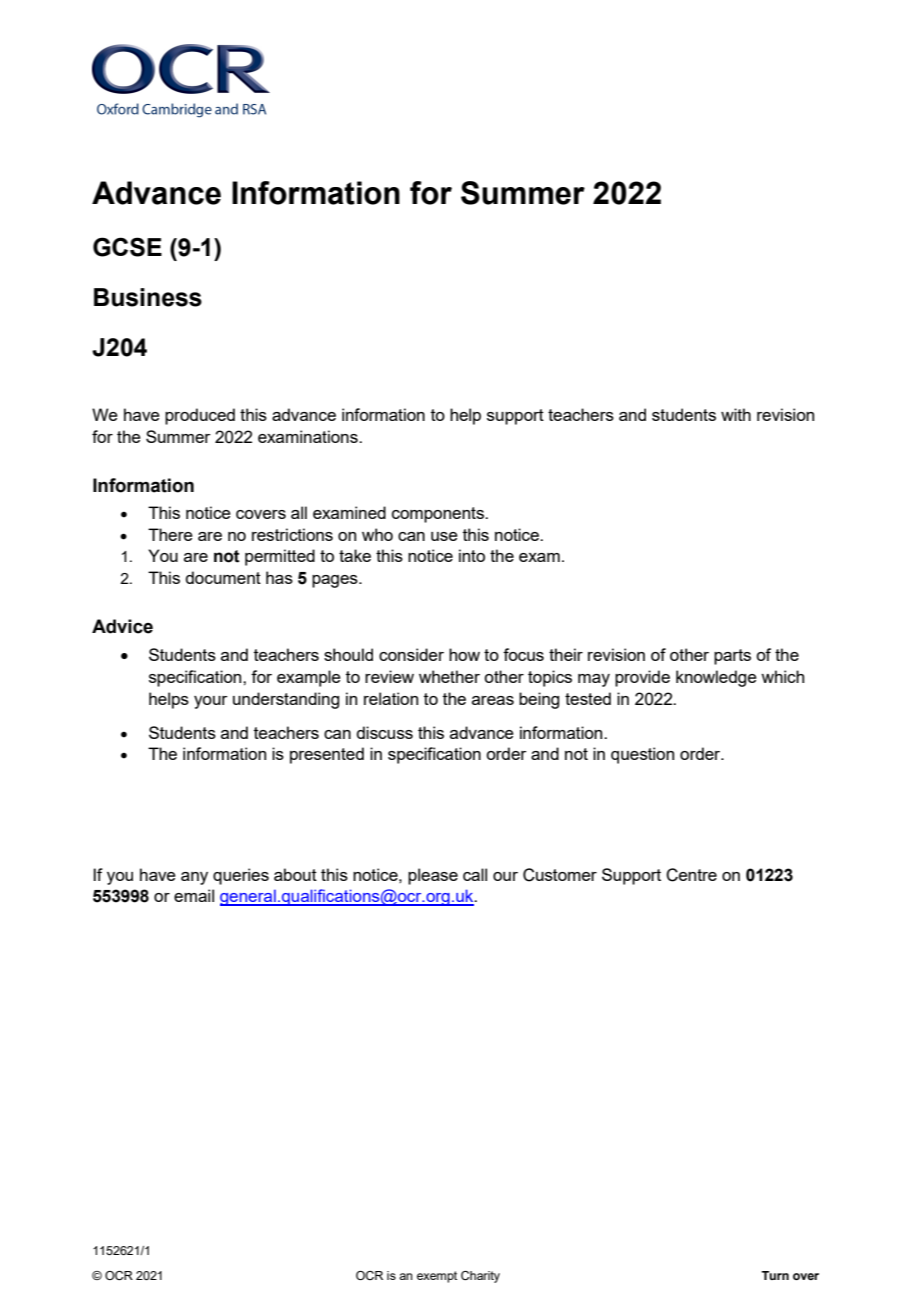  I want to click on Business, so click(148, 297).
